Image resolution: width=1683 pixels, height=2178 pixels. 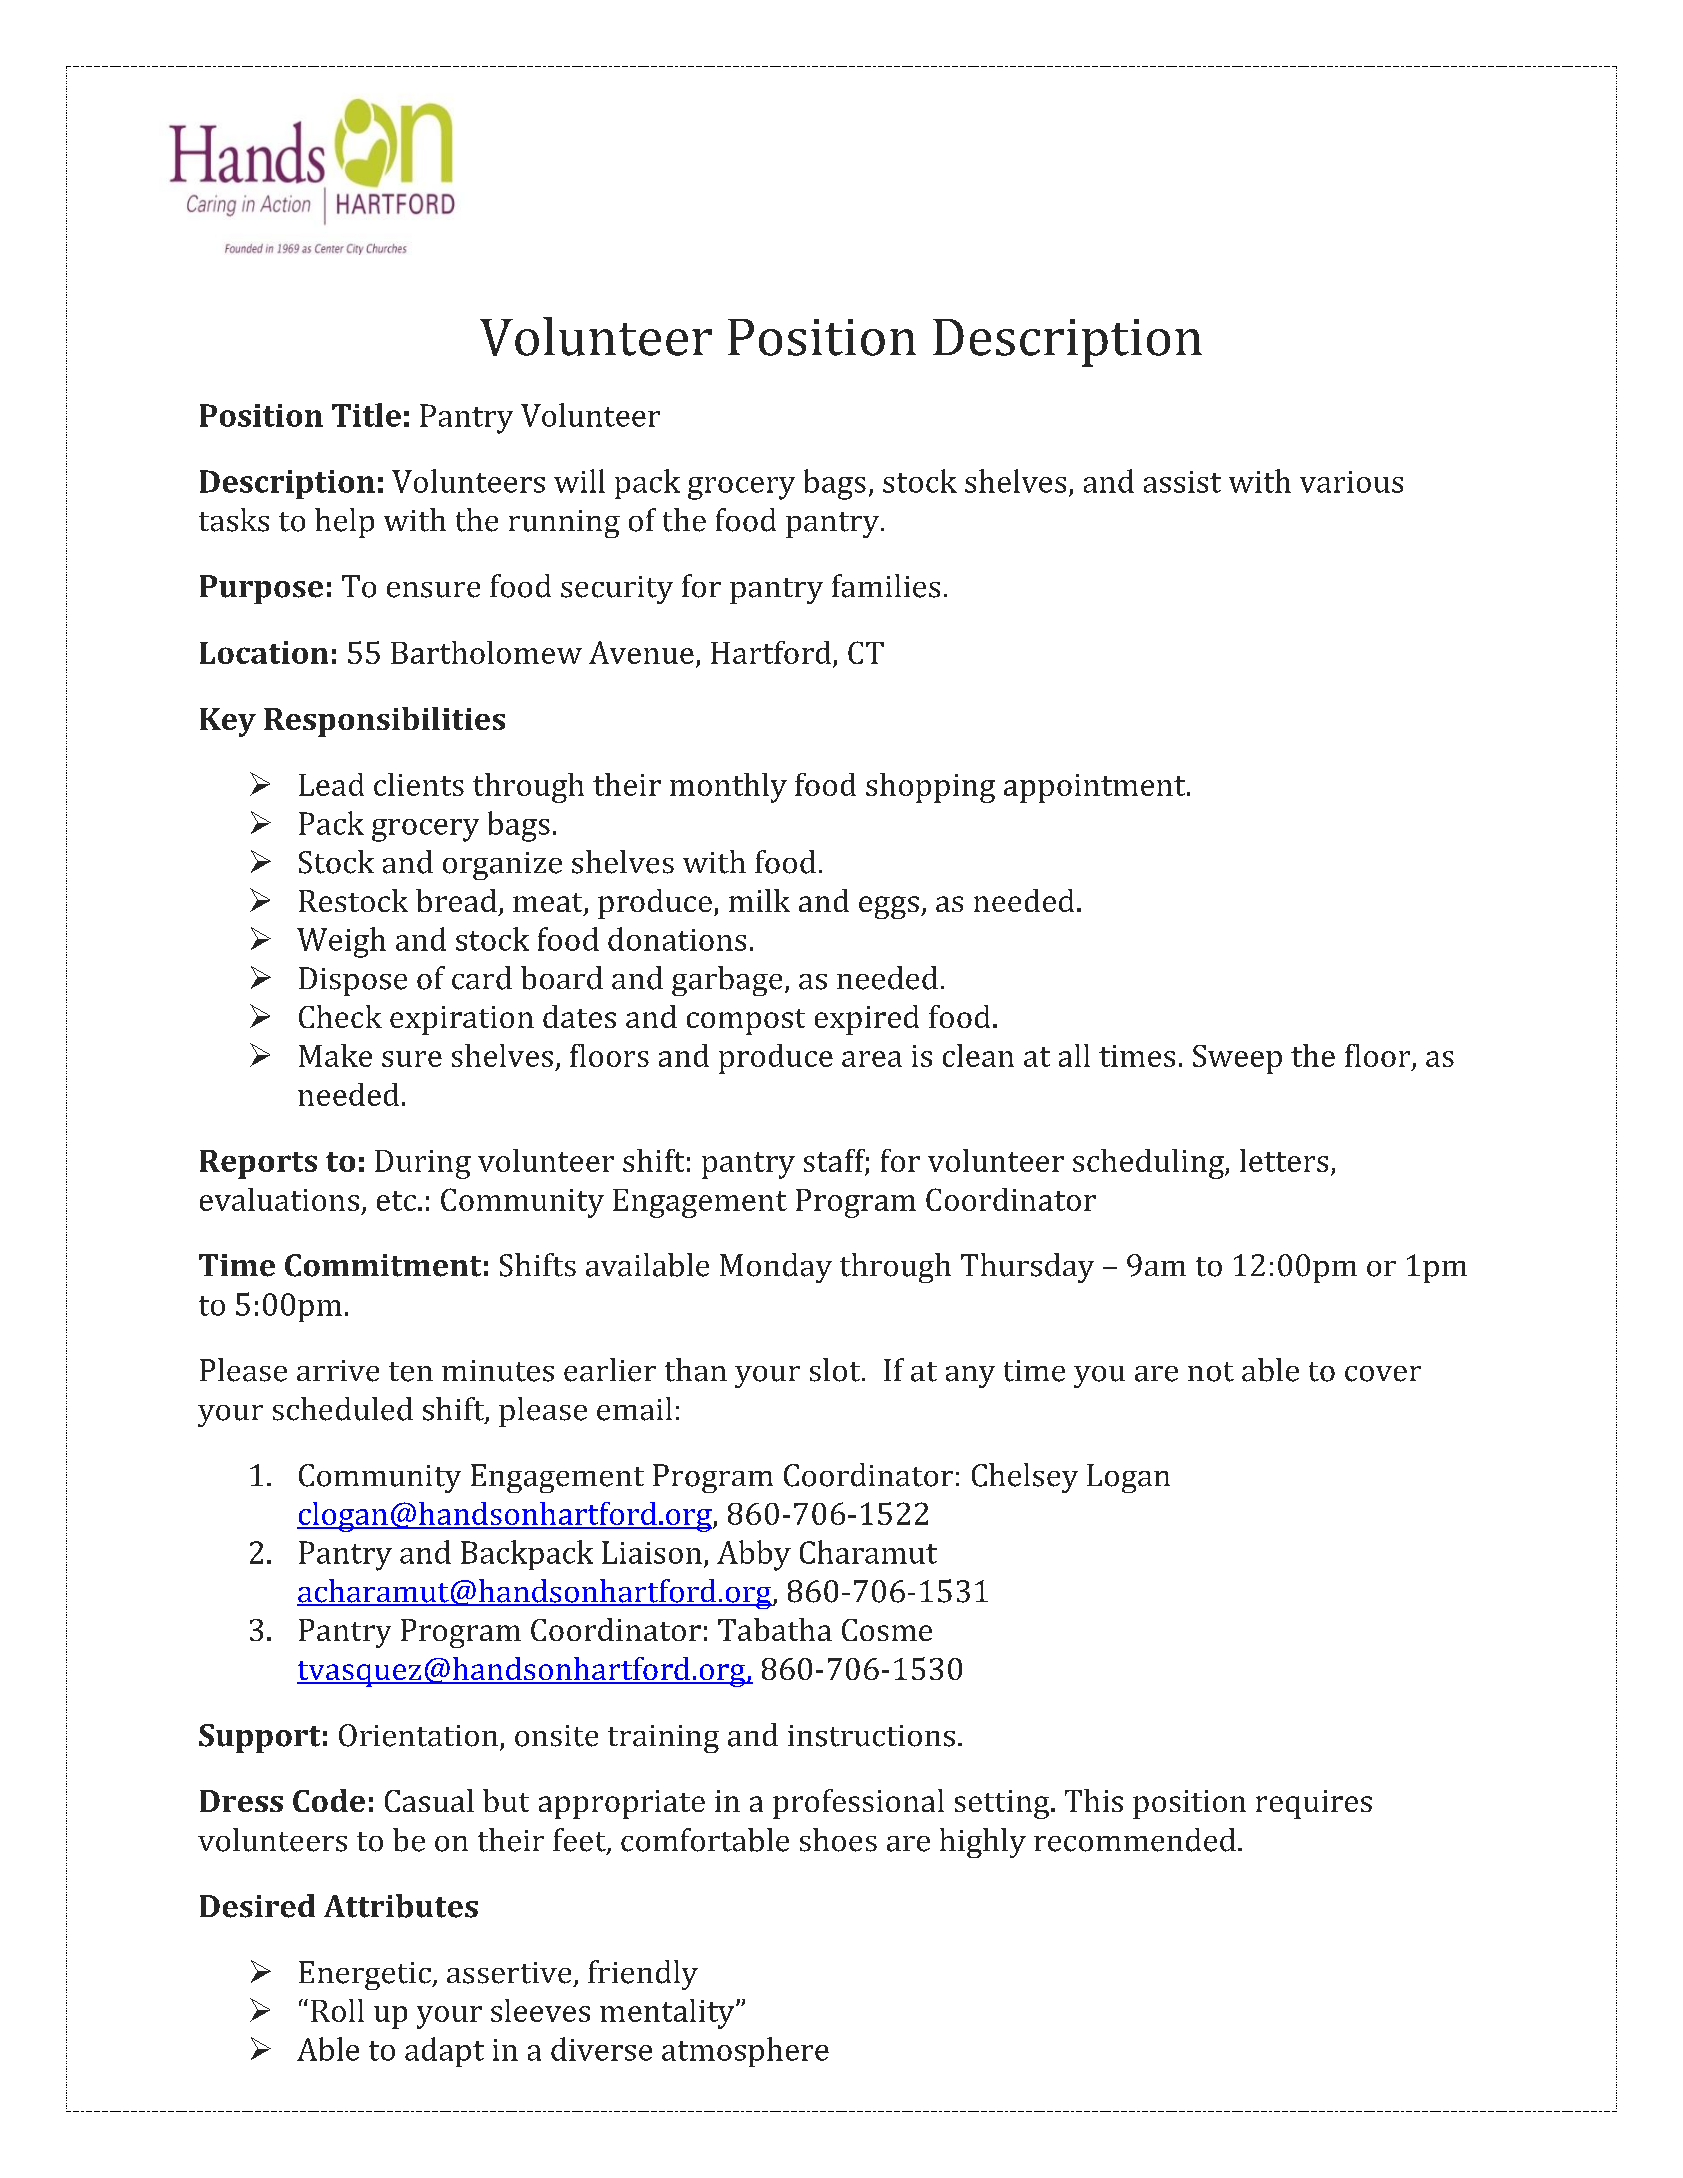 I want to click on families, so click(x=886, y=586).
